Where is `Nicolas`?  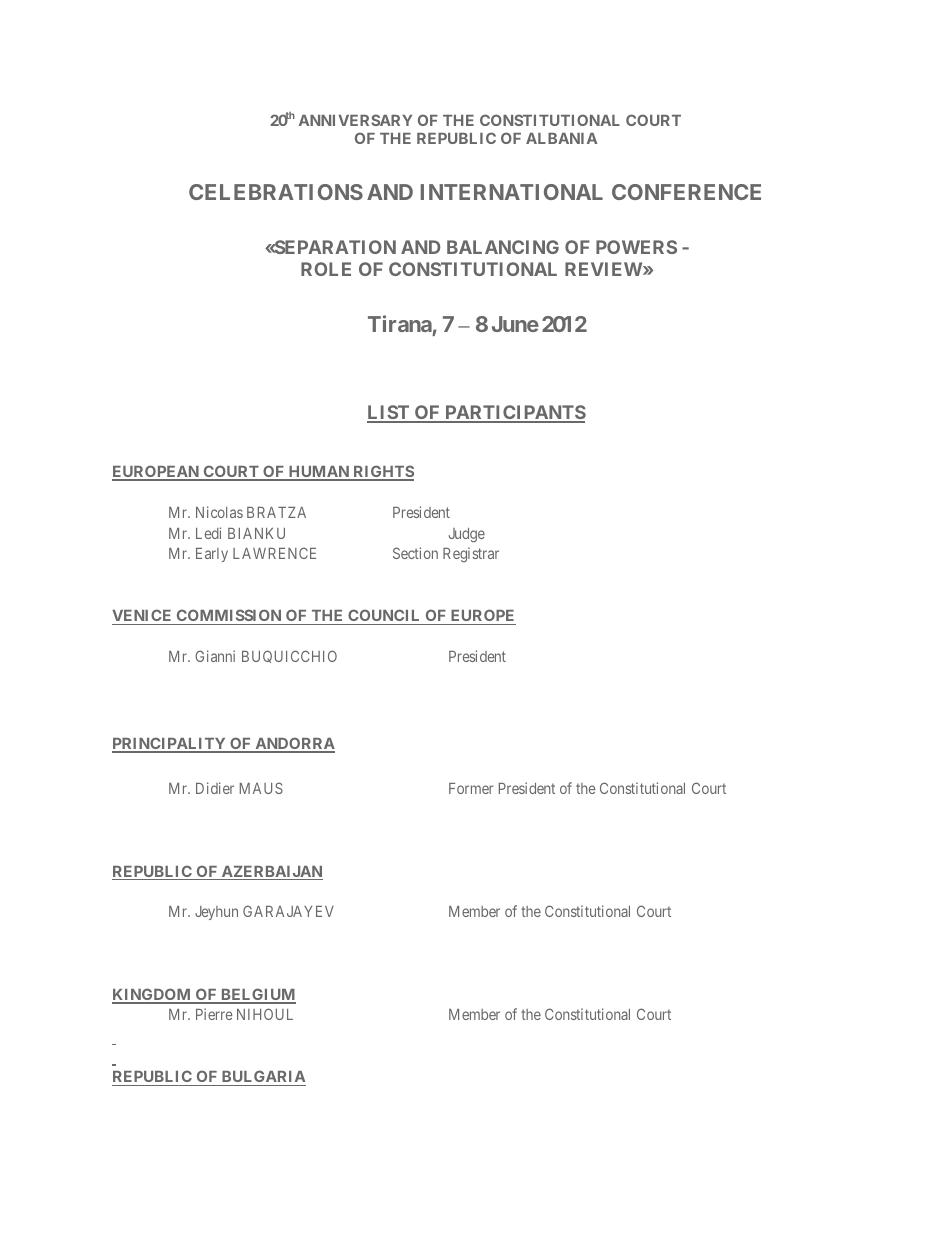
Nicolas is located at coordinates (219, 512).
